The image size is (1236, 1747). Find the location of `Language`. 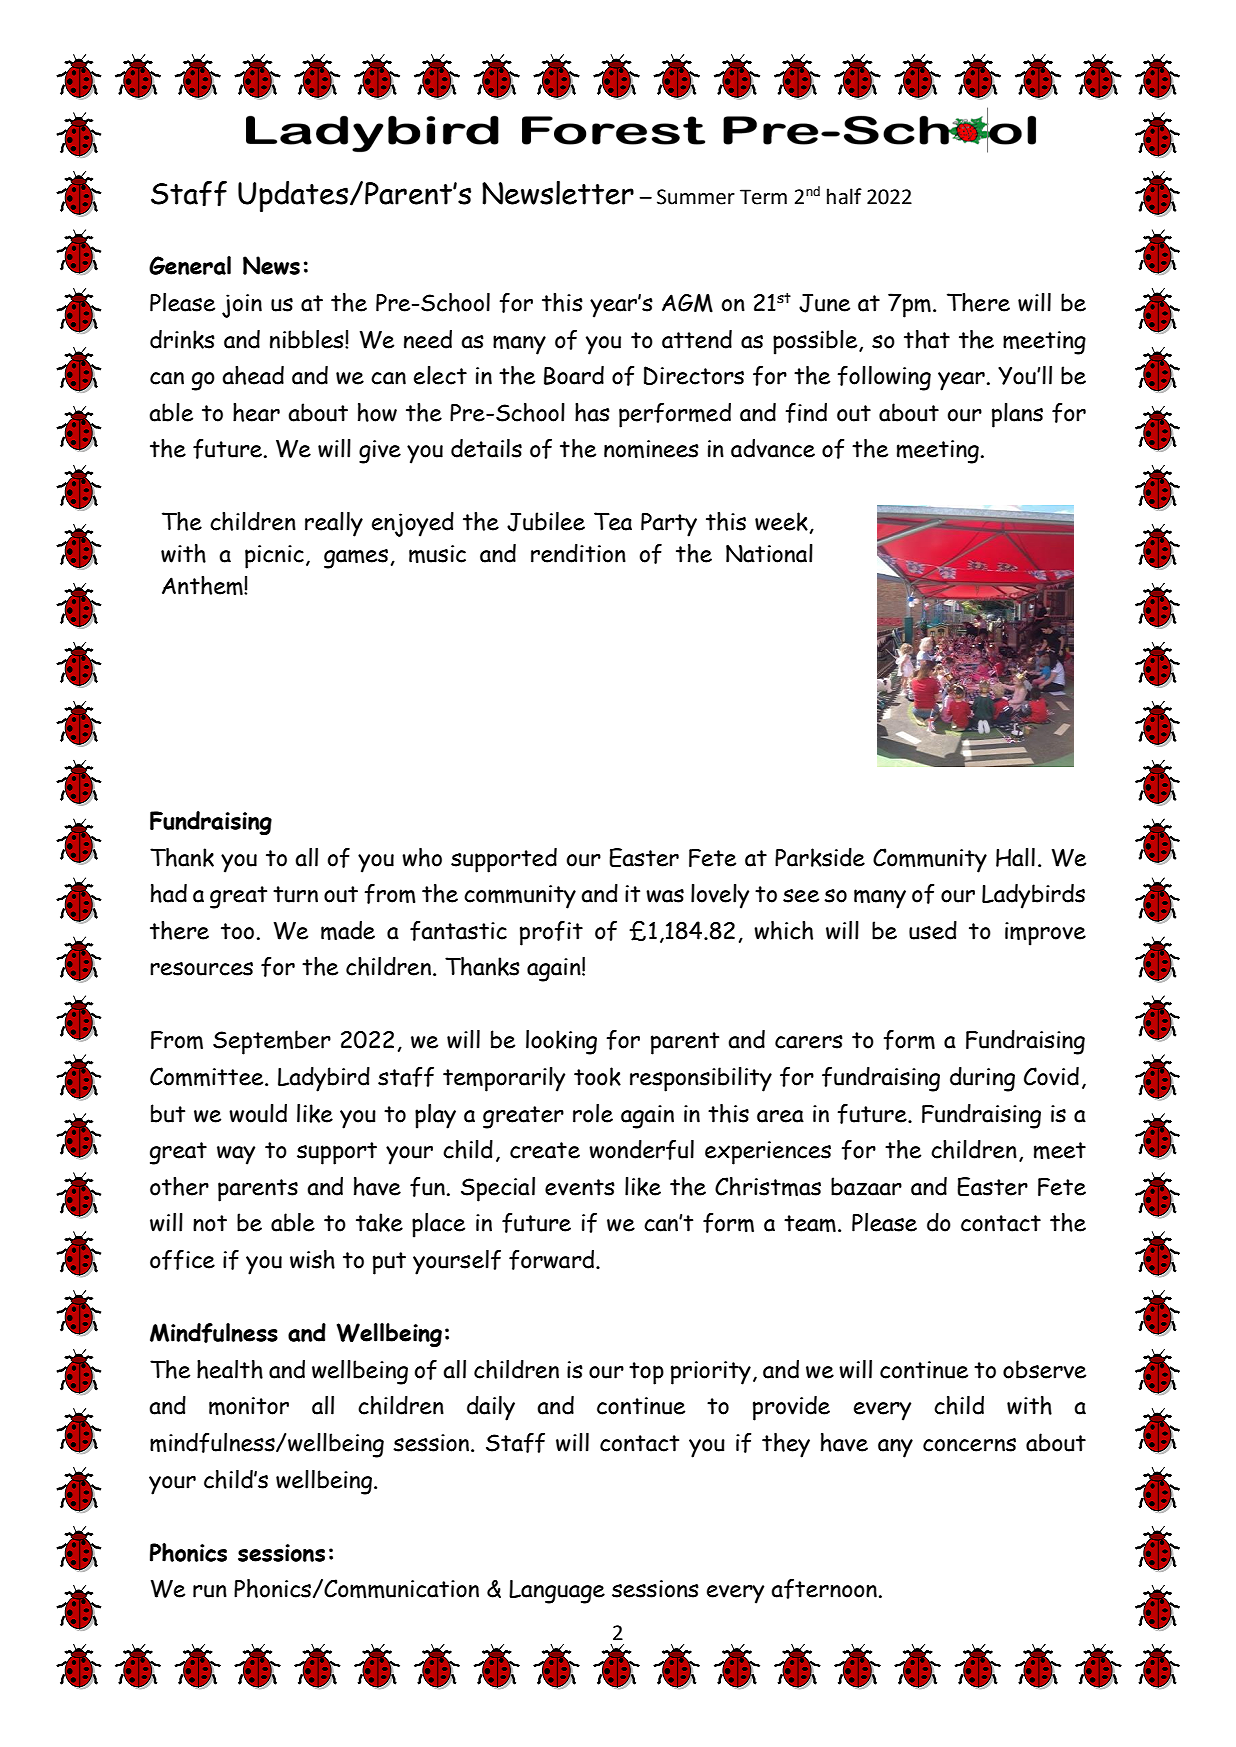

Language is located at coordinates (557, 1592).
